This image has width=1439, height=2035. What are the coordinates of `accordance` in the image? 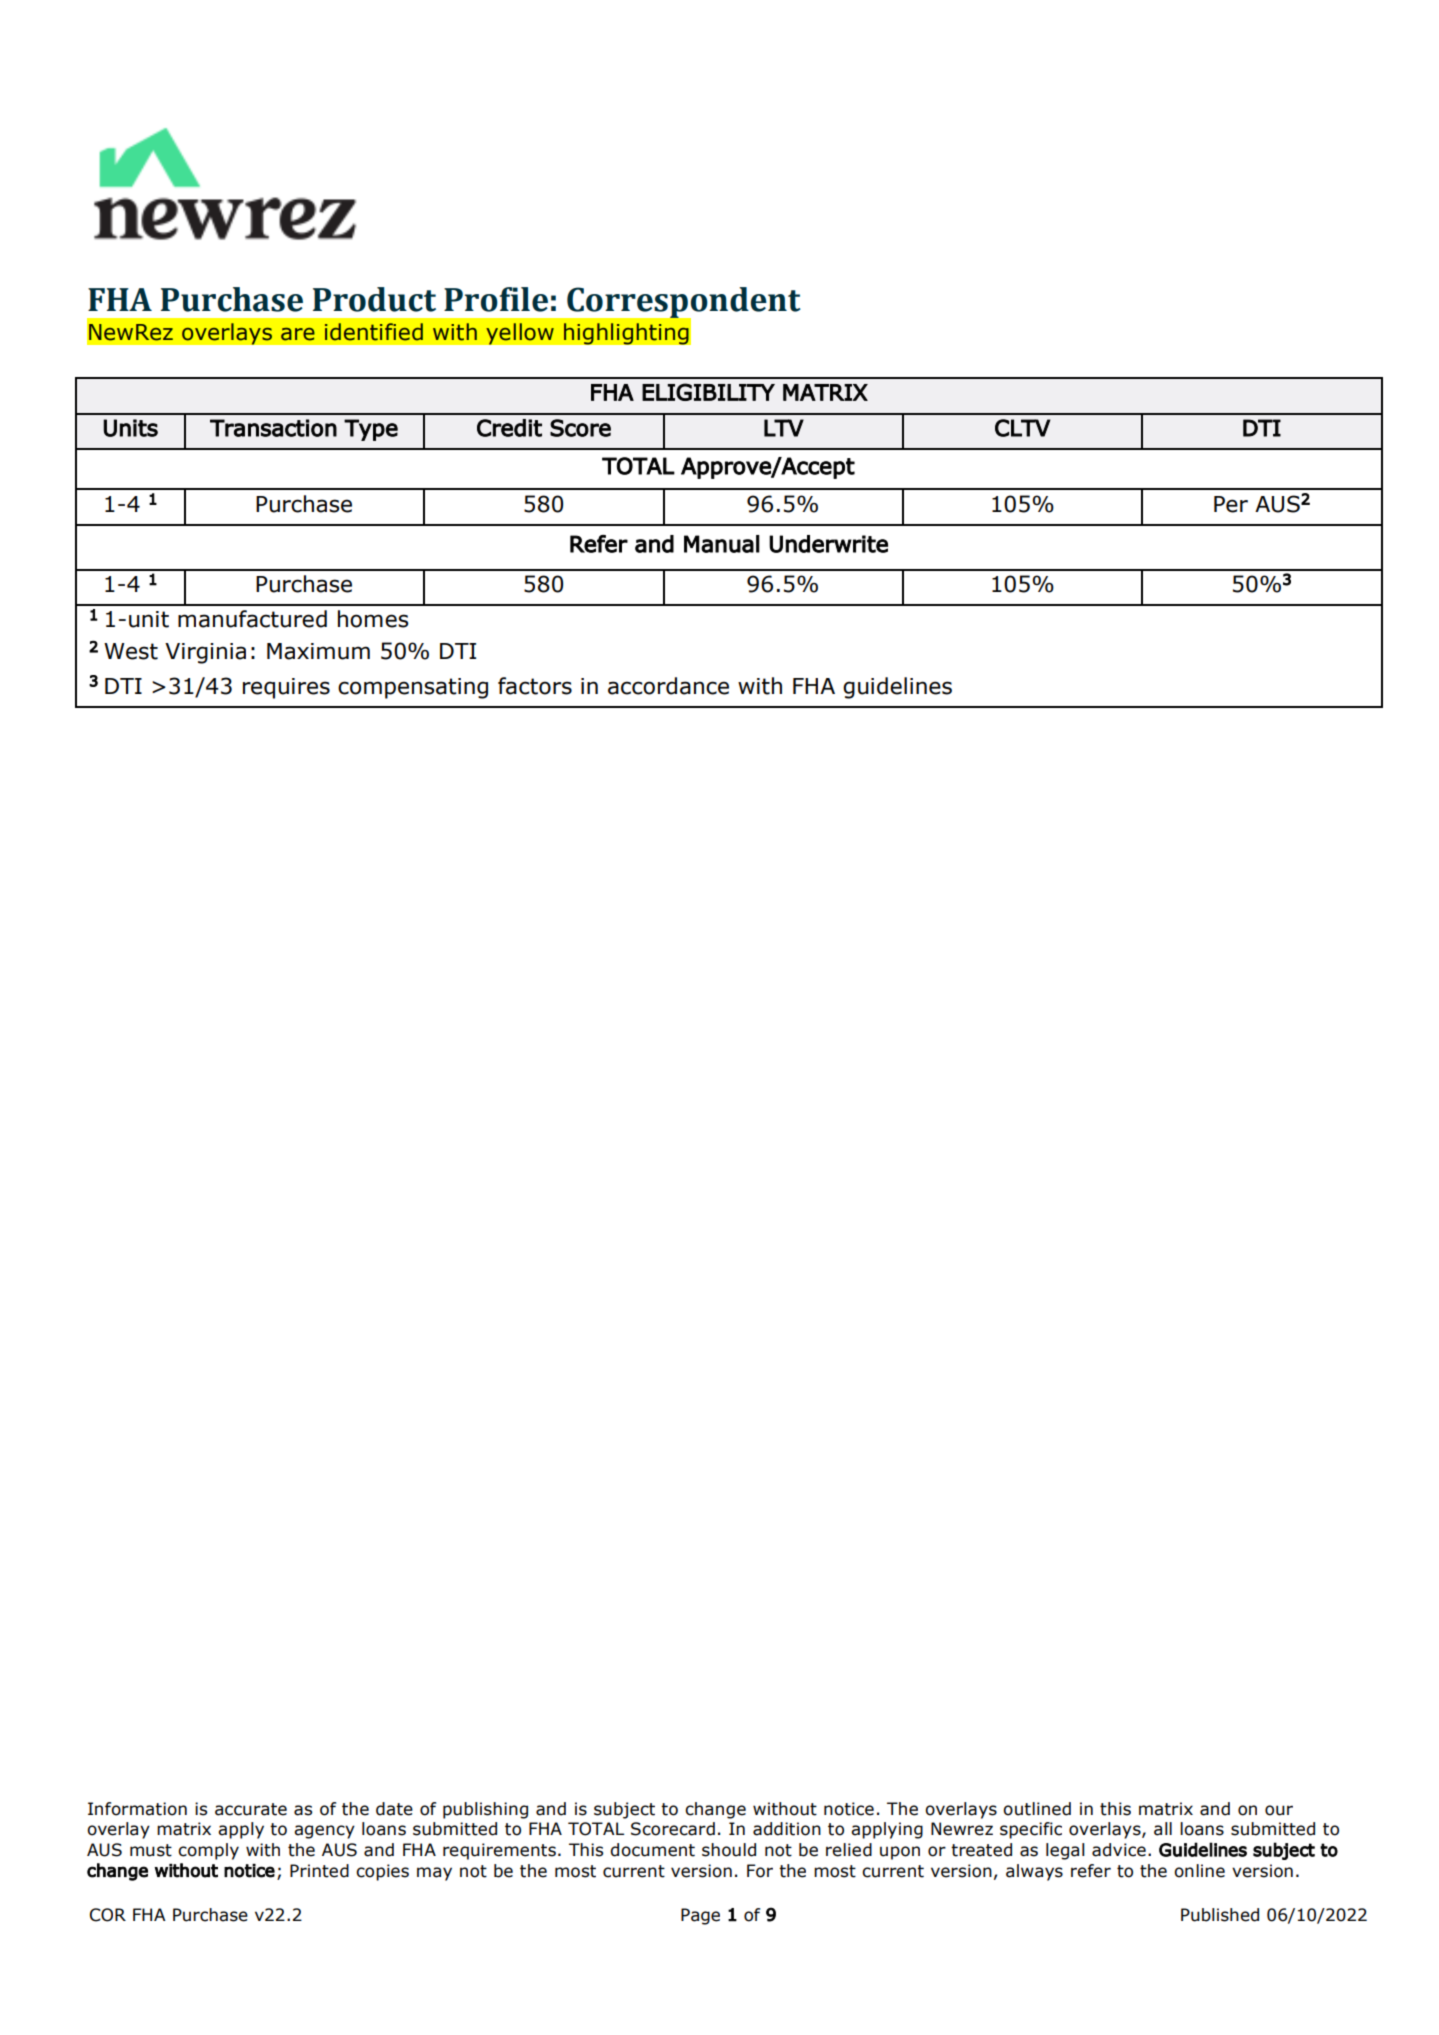 It's located at (668, 686).
